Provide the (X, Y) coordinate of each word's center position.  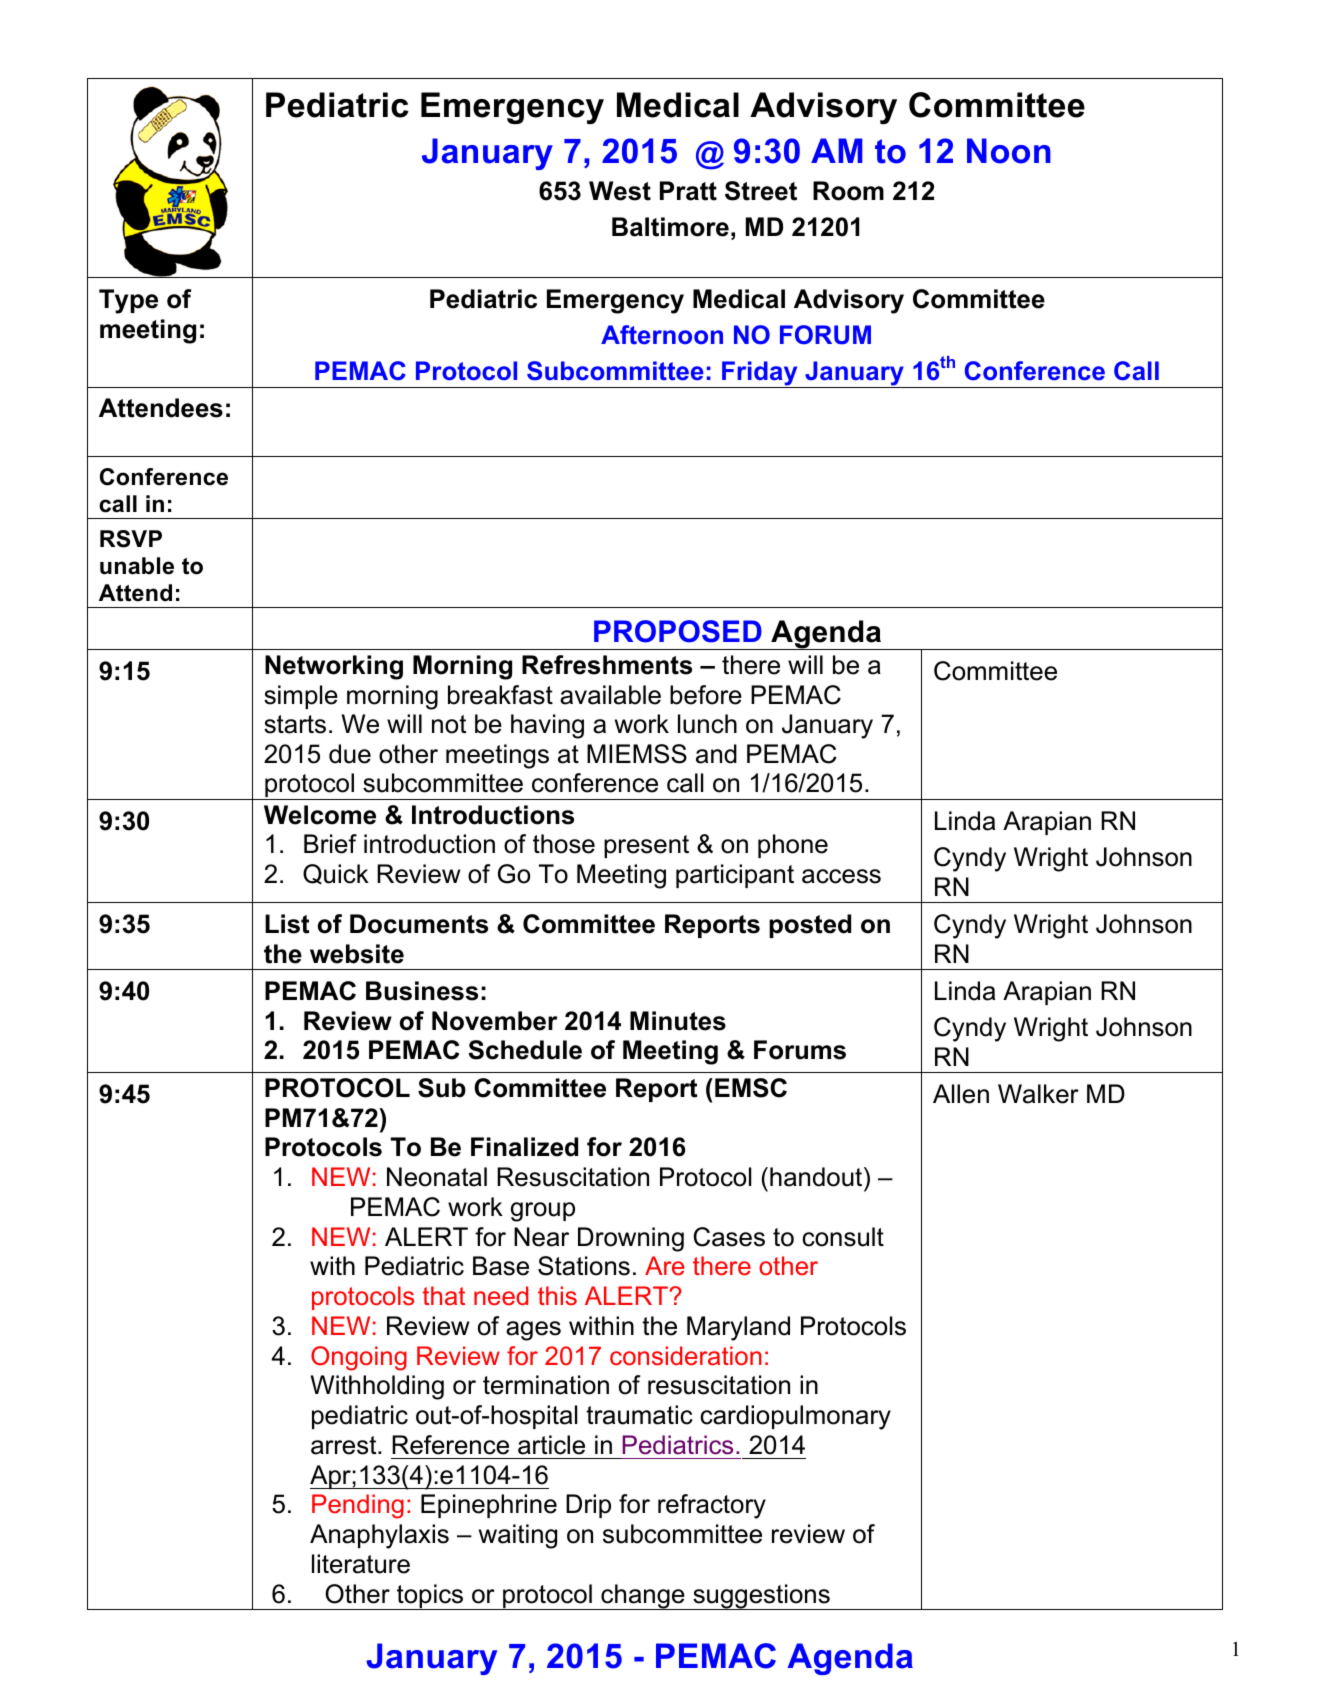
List (287, 924)
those (564, 844)
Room (848, 191)
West (620, 191)
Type (128, 301)
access (841, 876)
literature (361, 1564)
